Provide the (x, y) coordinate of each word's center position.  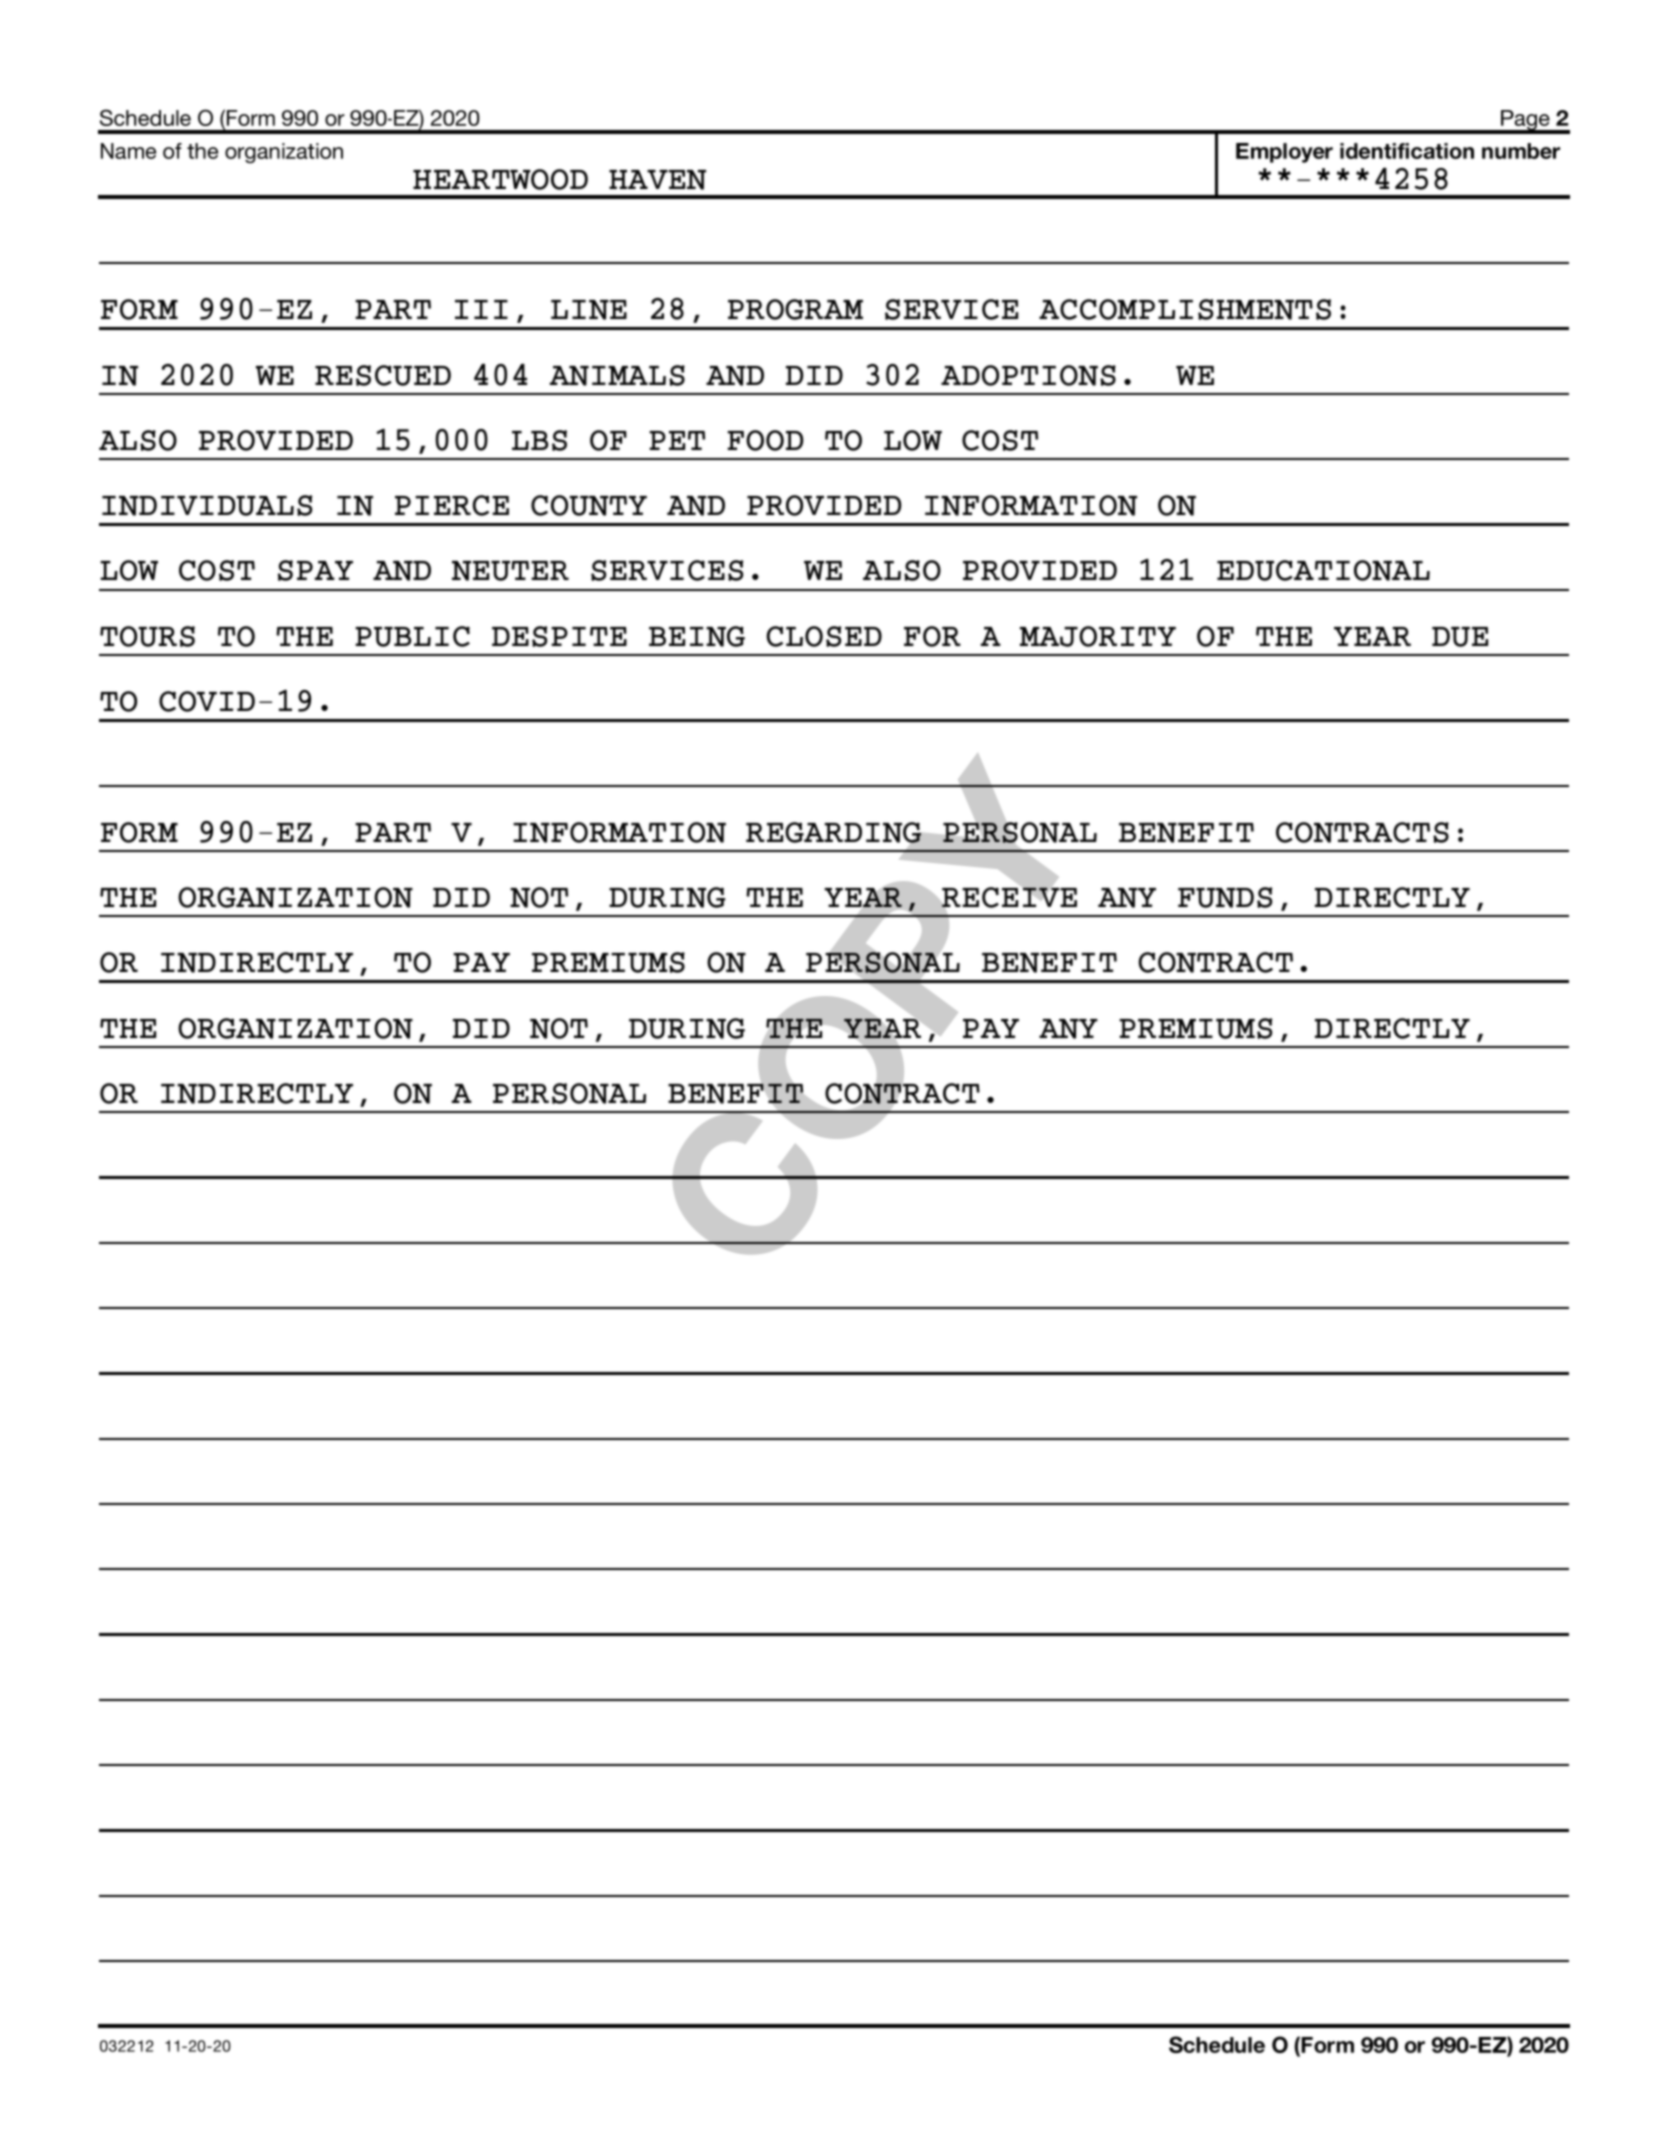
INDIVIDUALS (207, 505)
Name (128, 151)
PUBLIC (412, 636)
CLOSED (824, 636)
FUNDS (1225, 897)
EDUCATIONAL (1323, 570)
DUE (1460, 637)
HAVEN (657, 180)
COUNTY (589, 505)
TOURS (147, 636)
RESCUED (383, 375)
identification (1407, 151)
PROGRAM (795, 309)
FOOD (765, 440)
